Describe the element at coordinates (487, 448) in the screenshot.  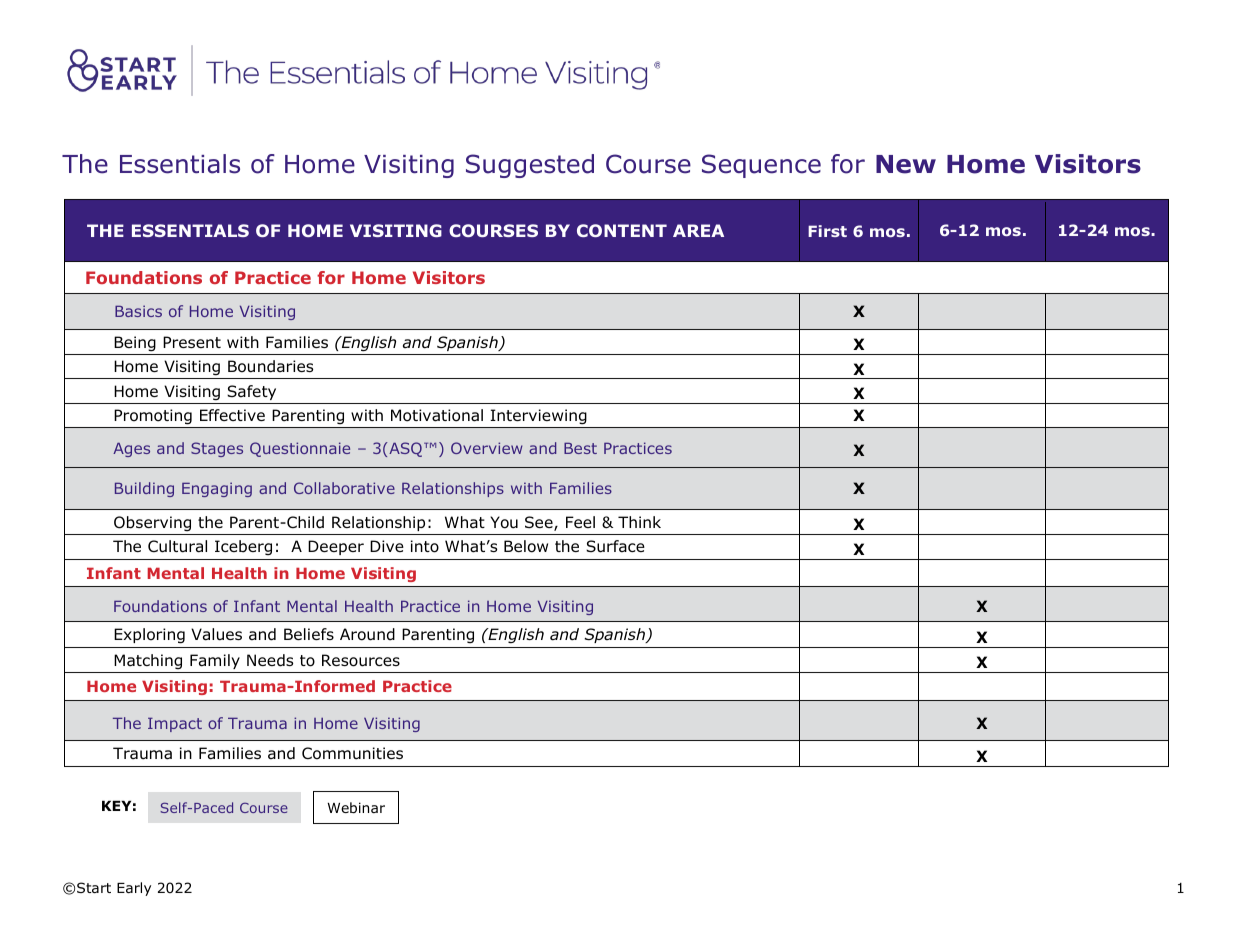
I see `Overview` at that location.
